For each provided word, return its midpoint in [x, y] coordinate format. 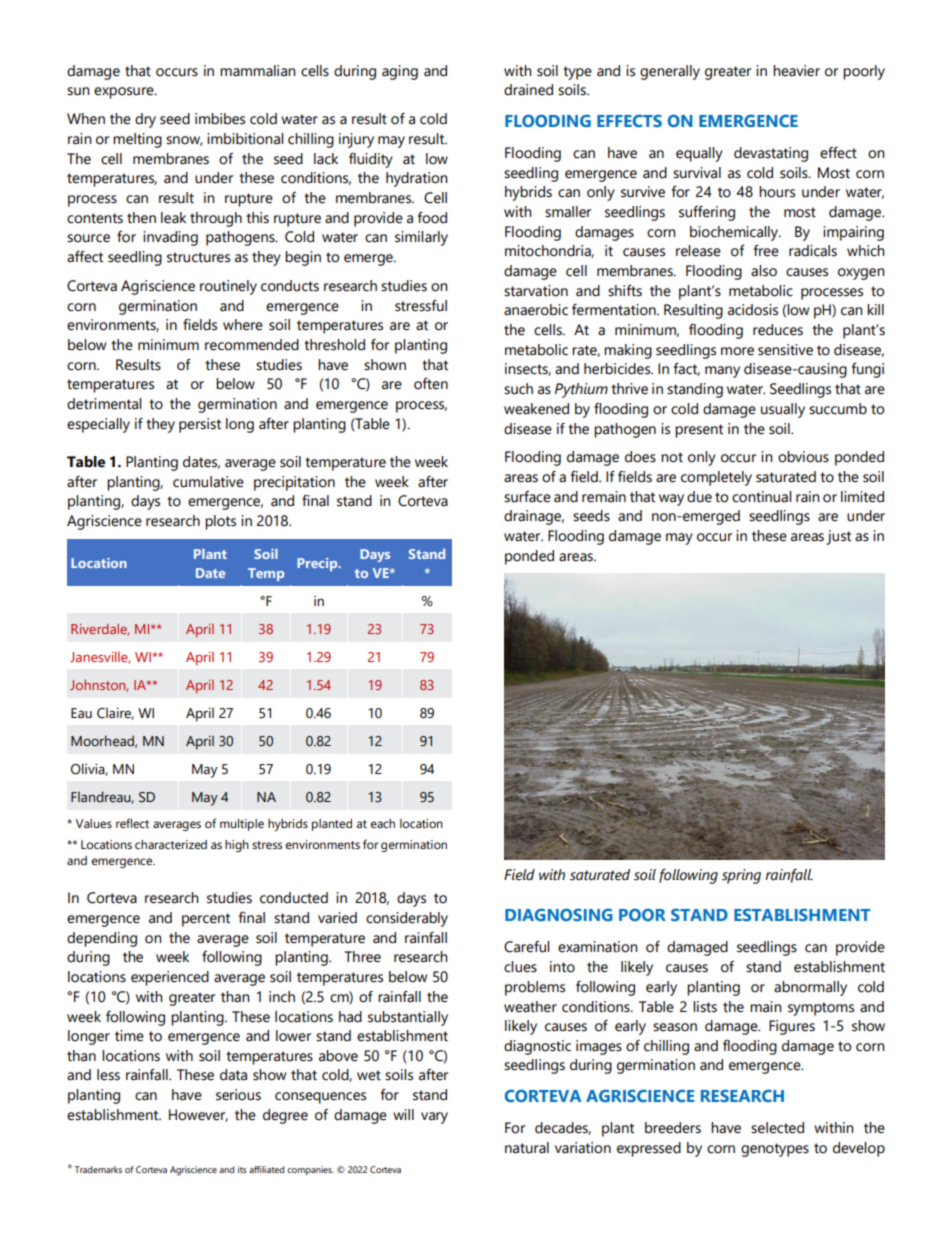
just [838, 537]
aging [400, 72]
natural [527, 1148]
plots [220, 522]
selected [777, 1128]
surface [527, 497]
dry [145, 120]
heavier [796, 71]
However [198, 1115]
